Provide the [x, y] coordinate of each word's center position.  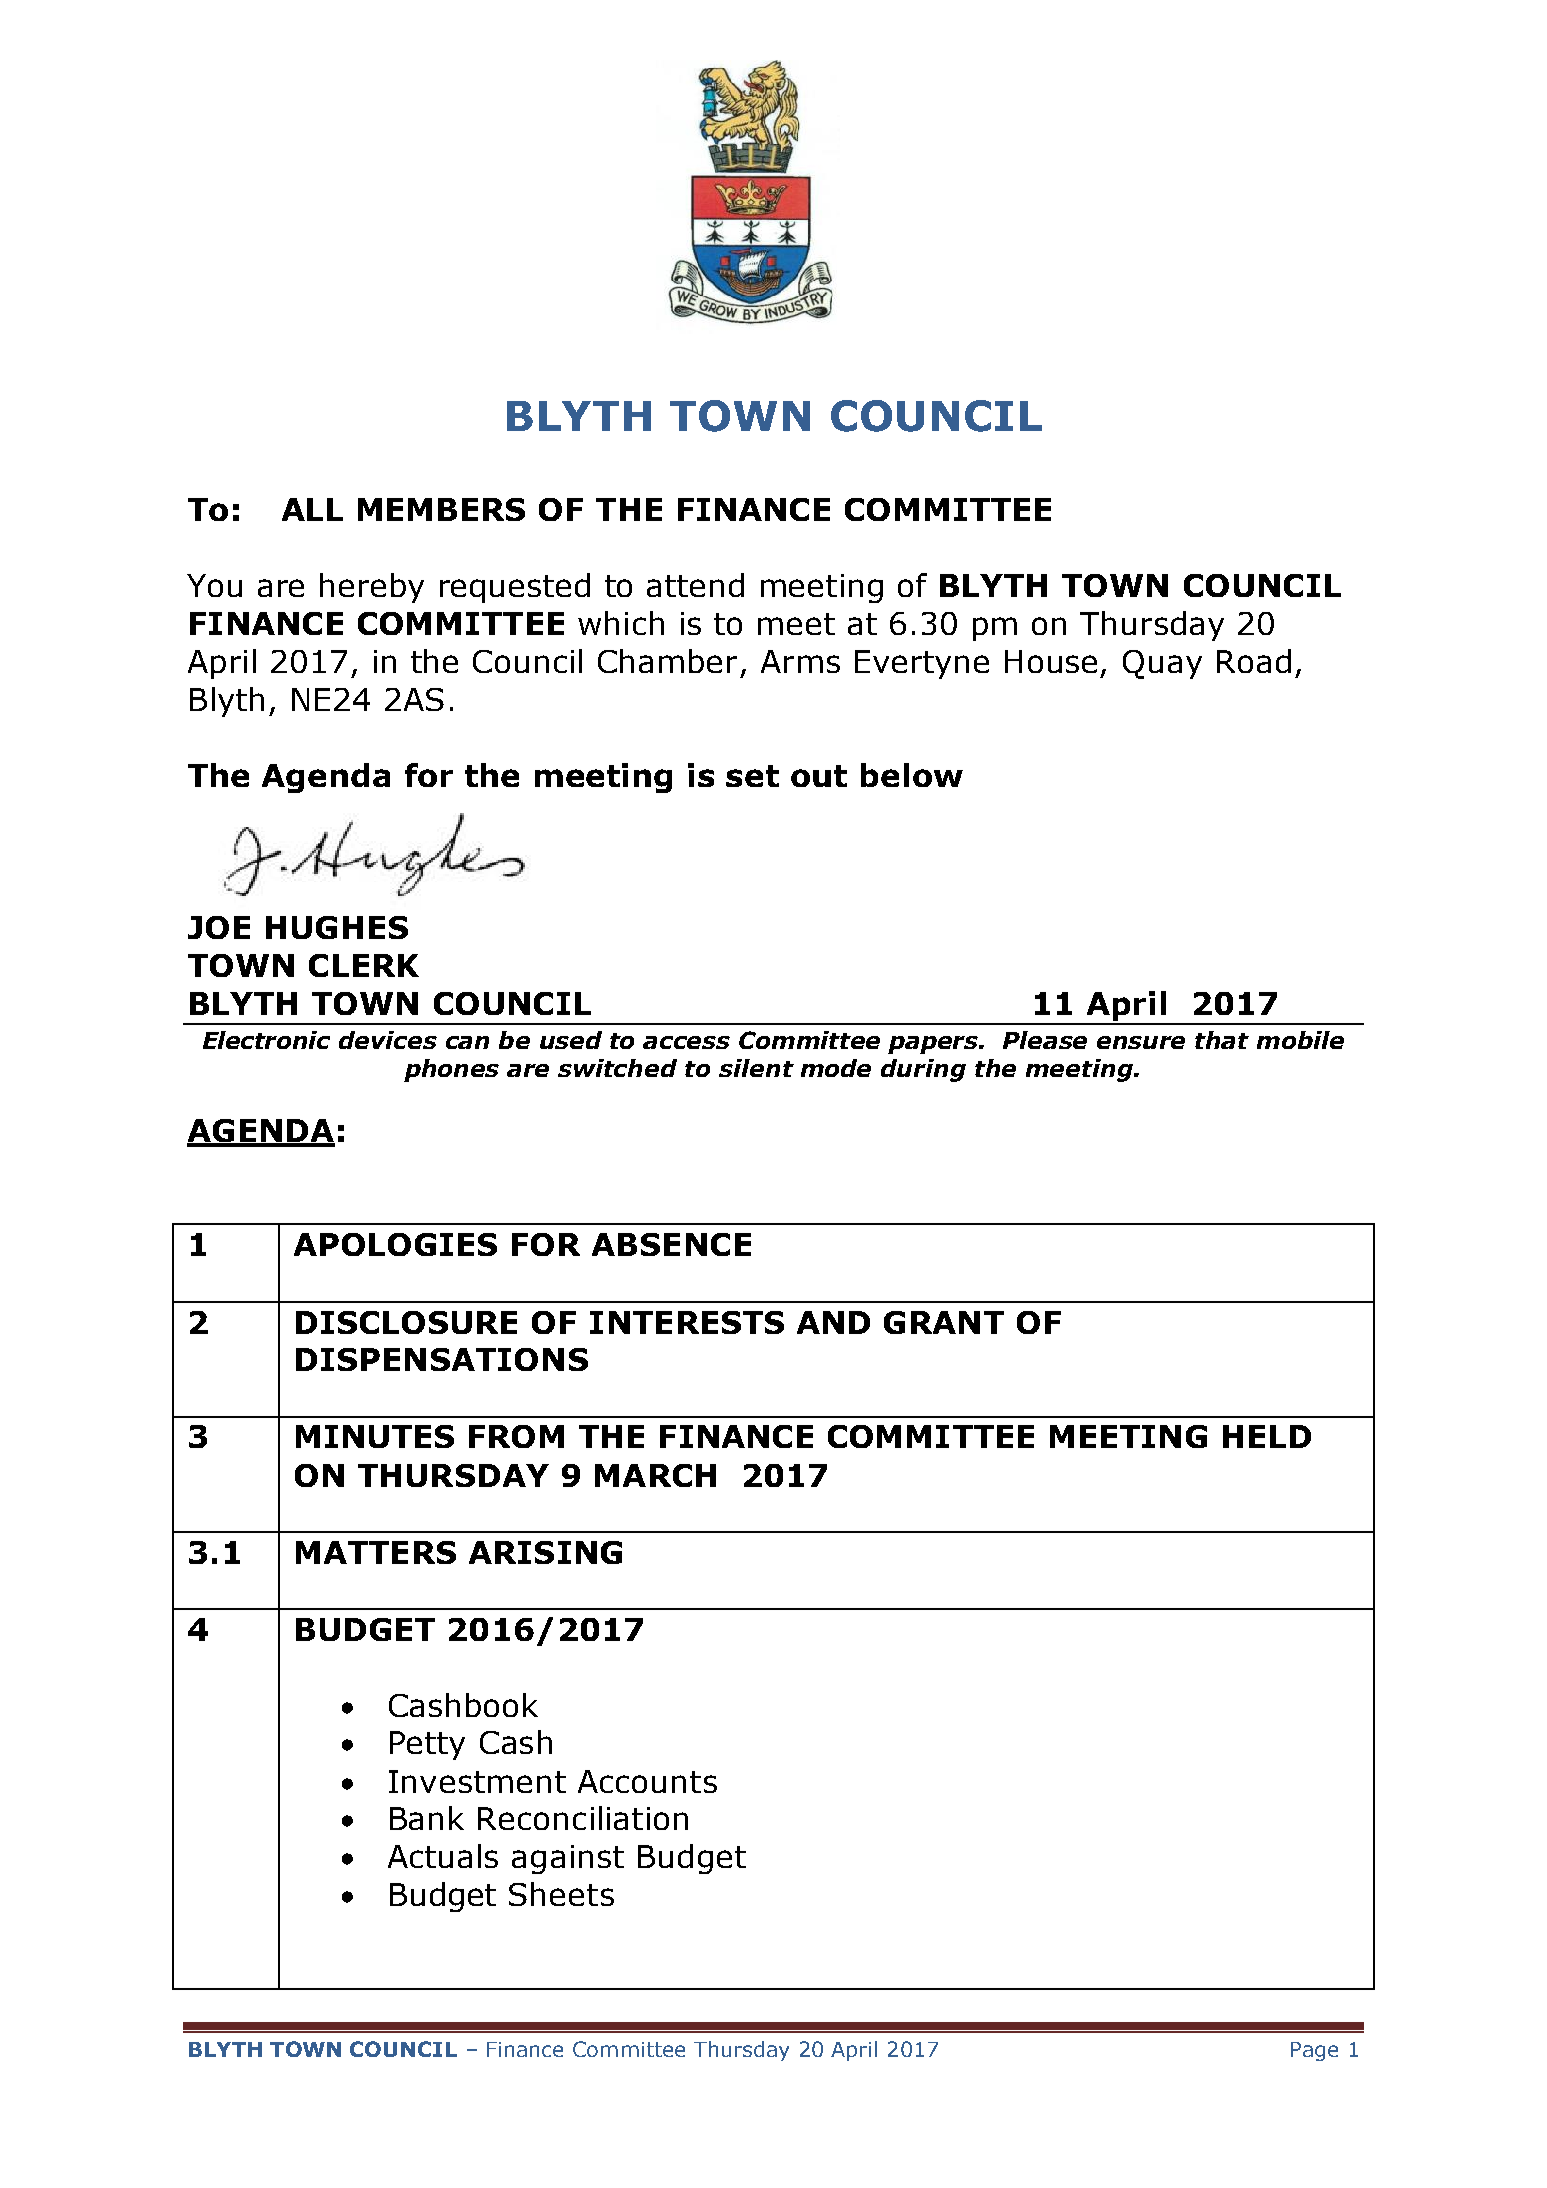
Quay [1162, 664]
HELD [1267, 1436]
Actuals [443, 1856]
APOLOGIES [395, 1244]
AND [833, 1322]
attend [695, 585]
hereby [372, 588]
